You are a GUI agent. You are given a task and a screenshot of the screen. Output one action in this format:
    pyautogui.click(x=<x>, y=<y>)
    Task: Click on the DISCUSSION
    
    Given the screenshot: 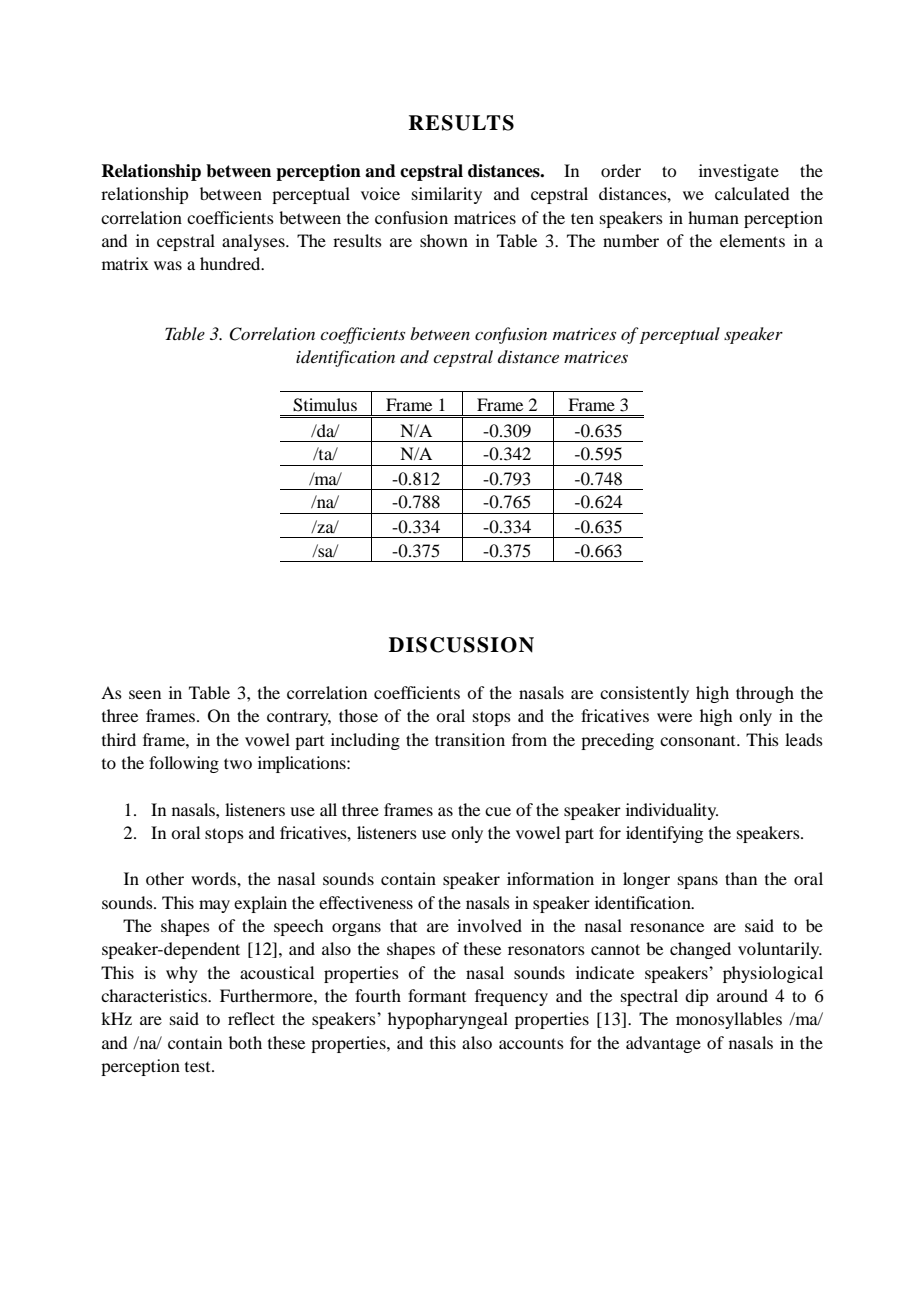 What is the action you would take?
    pyautogui.click(x=461, y=645)
